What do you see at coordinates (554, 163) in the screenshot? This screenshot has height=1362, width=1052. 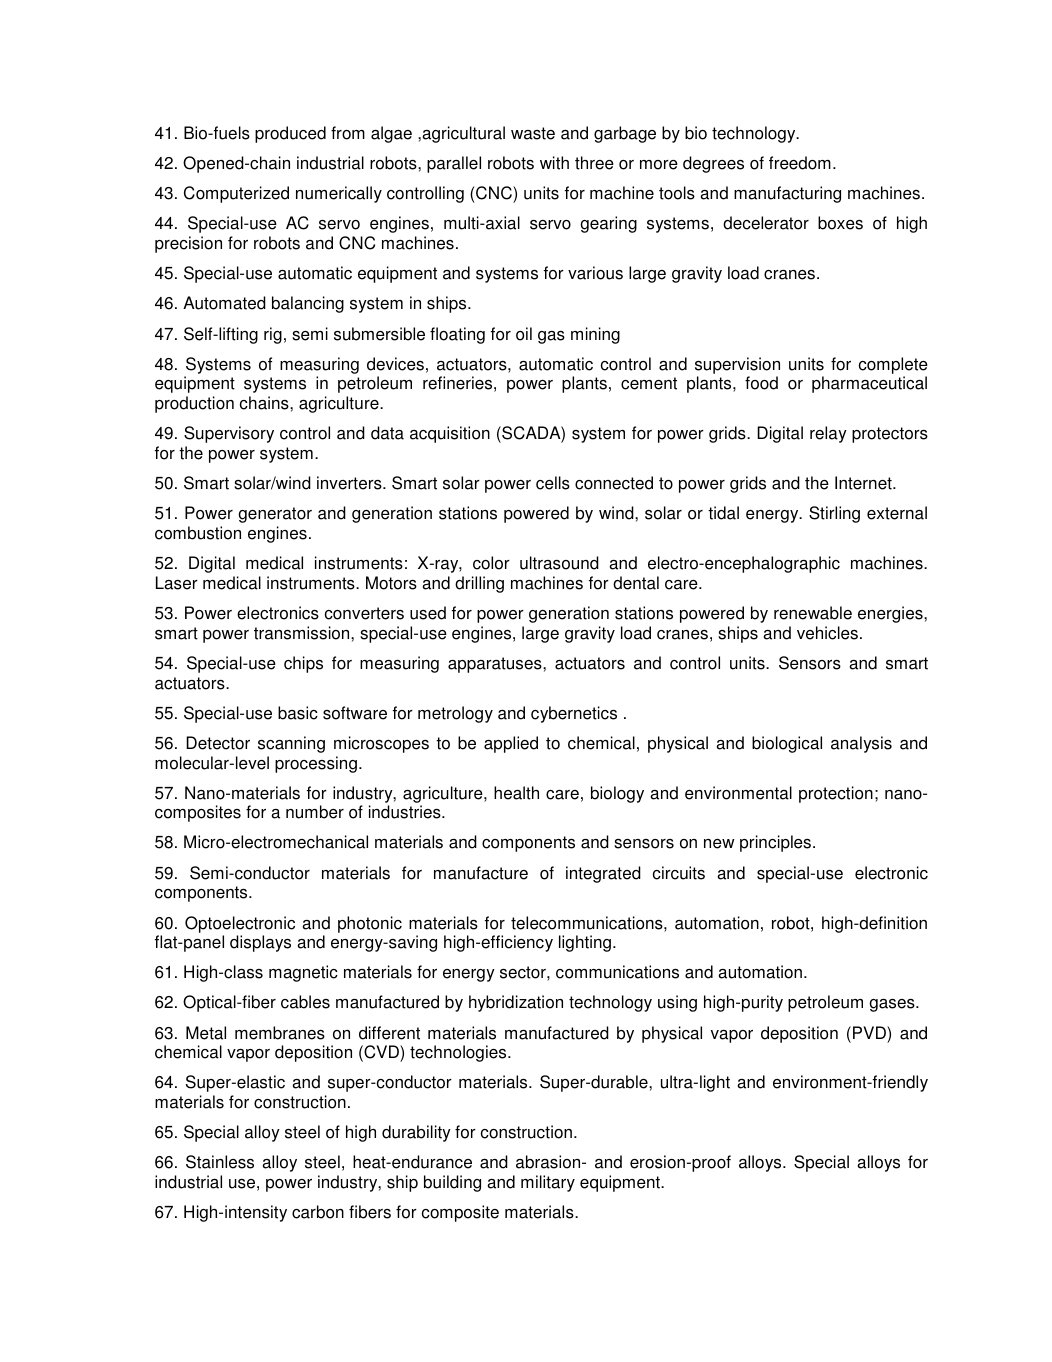 I see `with` at bounding box center [554, 163].
